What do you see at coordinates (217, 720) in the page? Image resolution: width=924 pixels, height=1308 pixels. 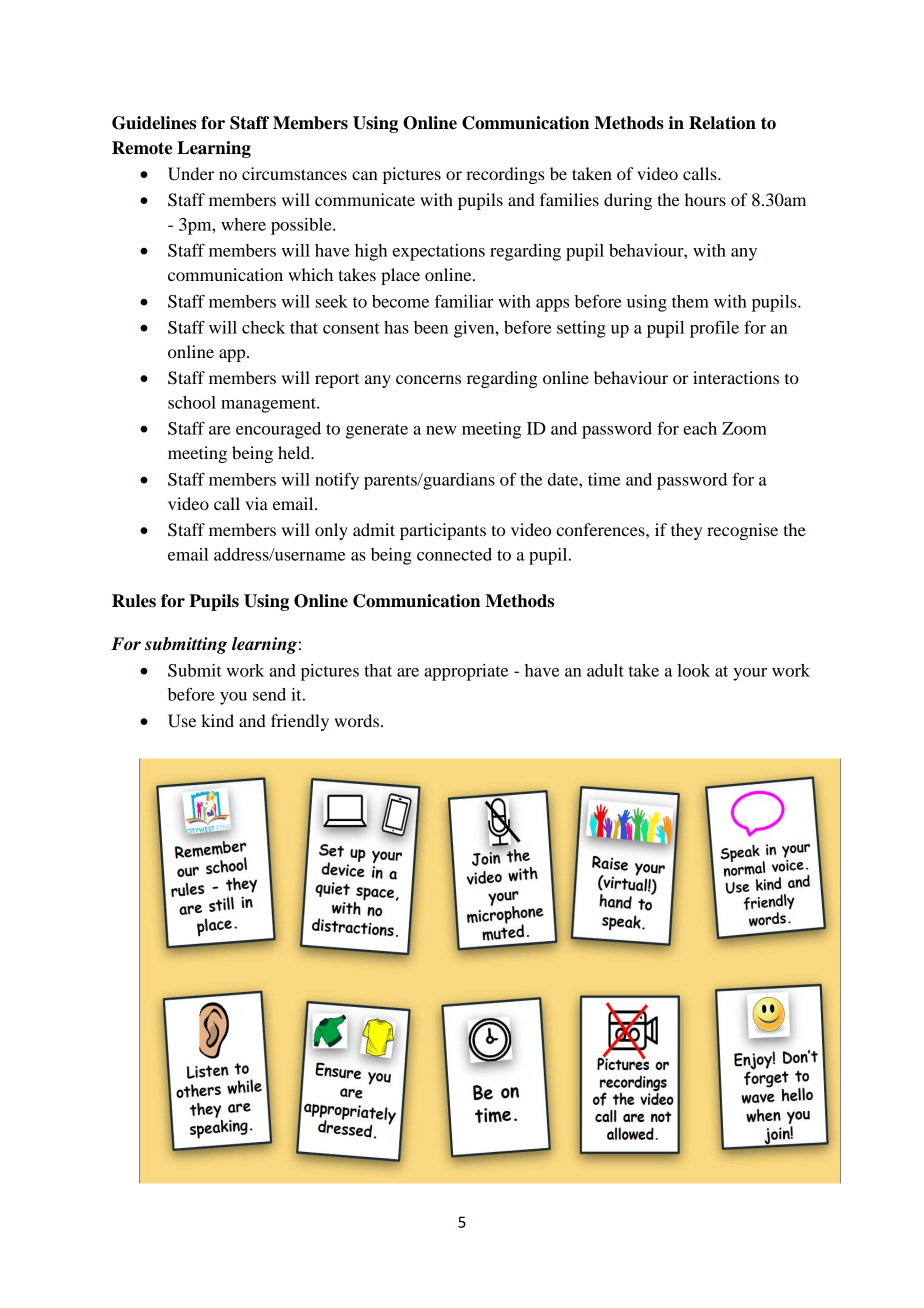 I see `kind` at bounding box center [217, 720].
